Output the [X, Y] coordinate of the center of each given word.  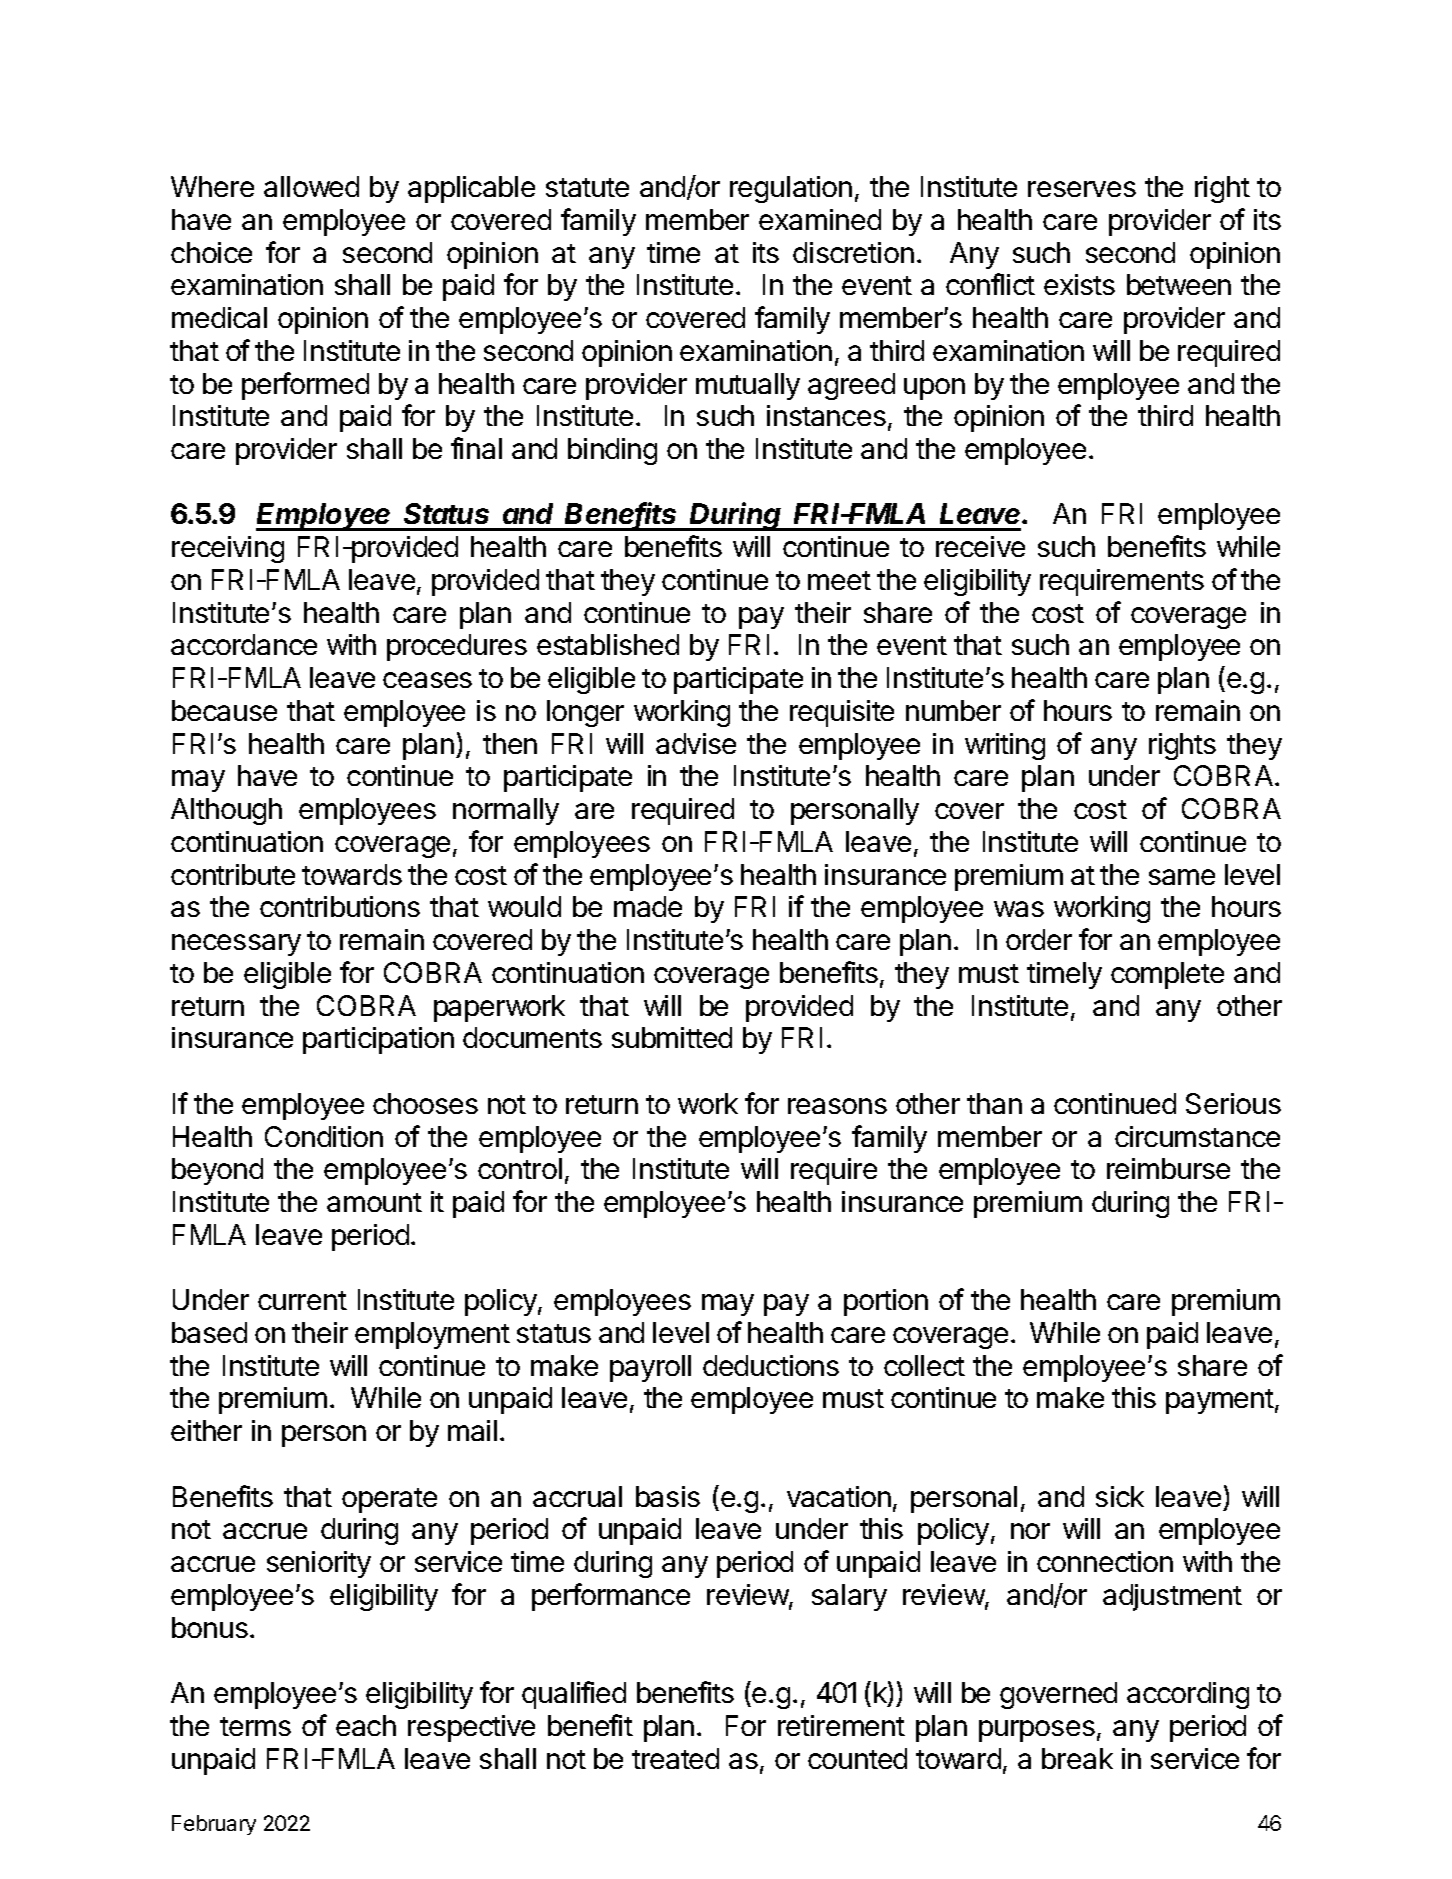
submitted [672, 1037]
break [1077, 1758]
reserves [1082, 189]
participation [378, 1040]
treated [675, 1758]
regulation [791, 189]
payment [1220, 1401]
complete [1167, 975]
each [366, 1725]
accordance [244, 644]
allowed [311, 186]
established [608, 644]
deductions [771, 1365]
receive [980, 546]
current [302, 1300]
